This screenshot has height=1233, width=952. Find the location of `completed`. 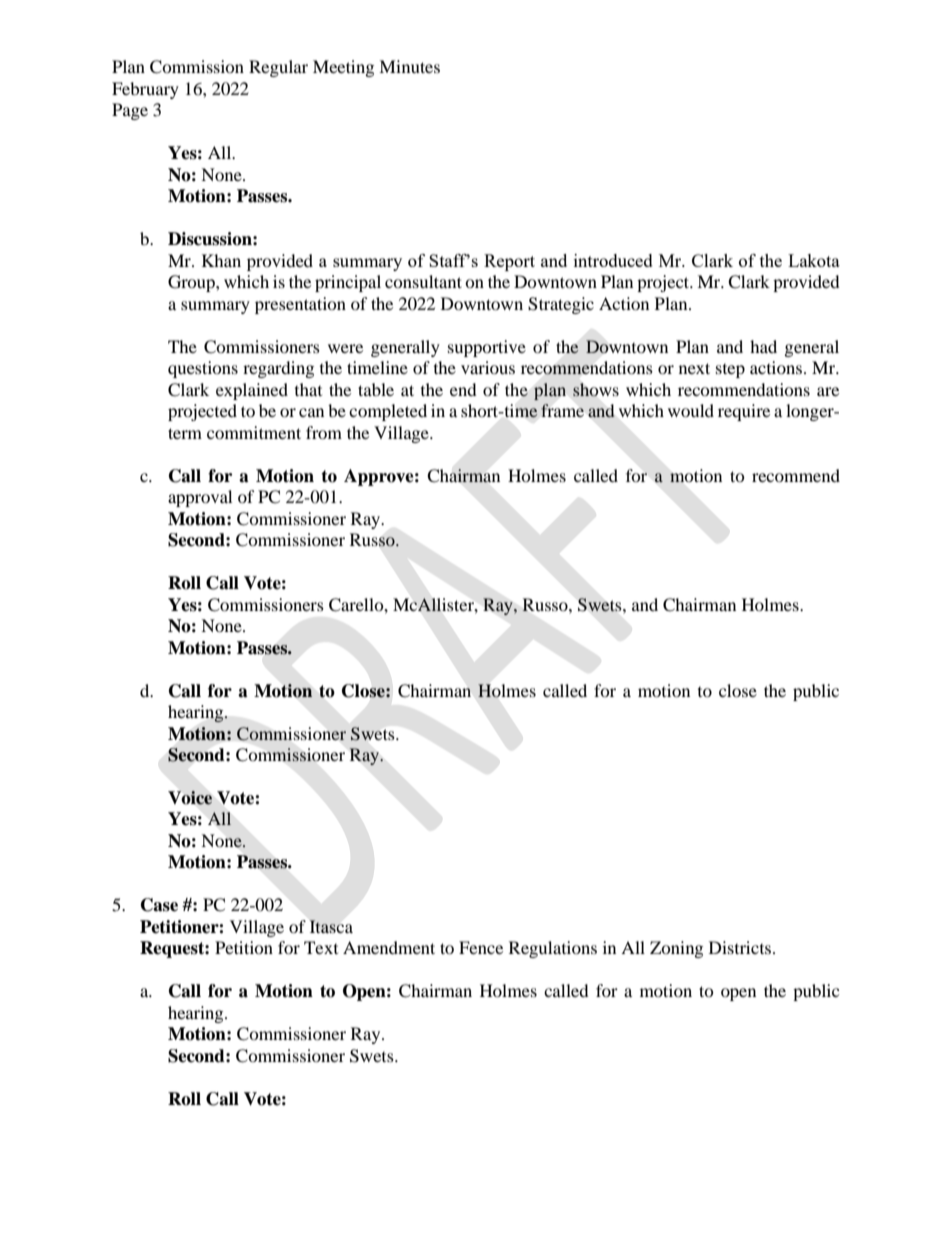

completed is located at coordinates (388, 412).
